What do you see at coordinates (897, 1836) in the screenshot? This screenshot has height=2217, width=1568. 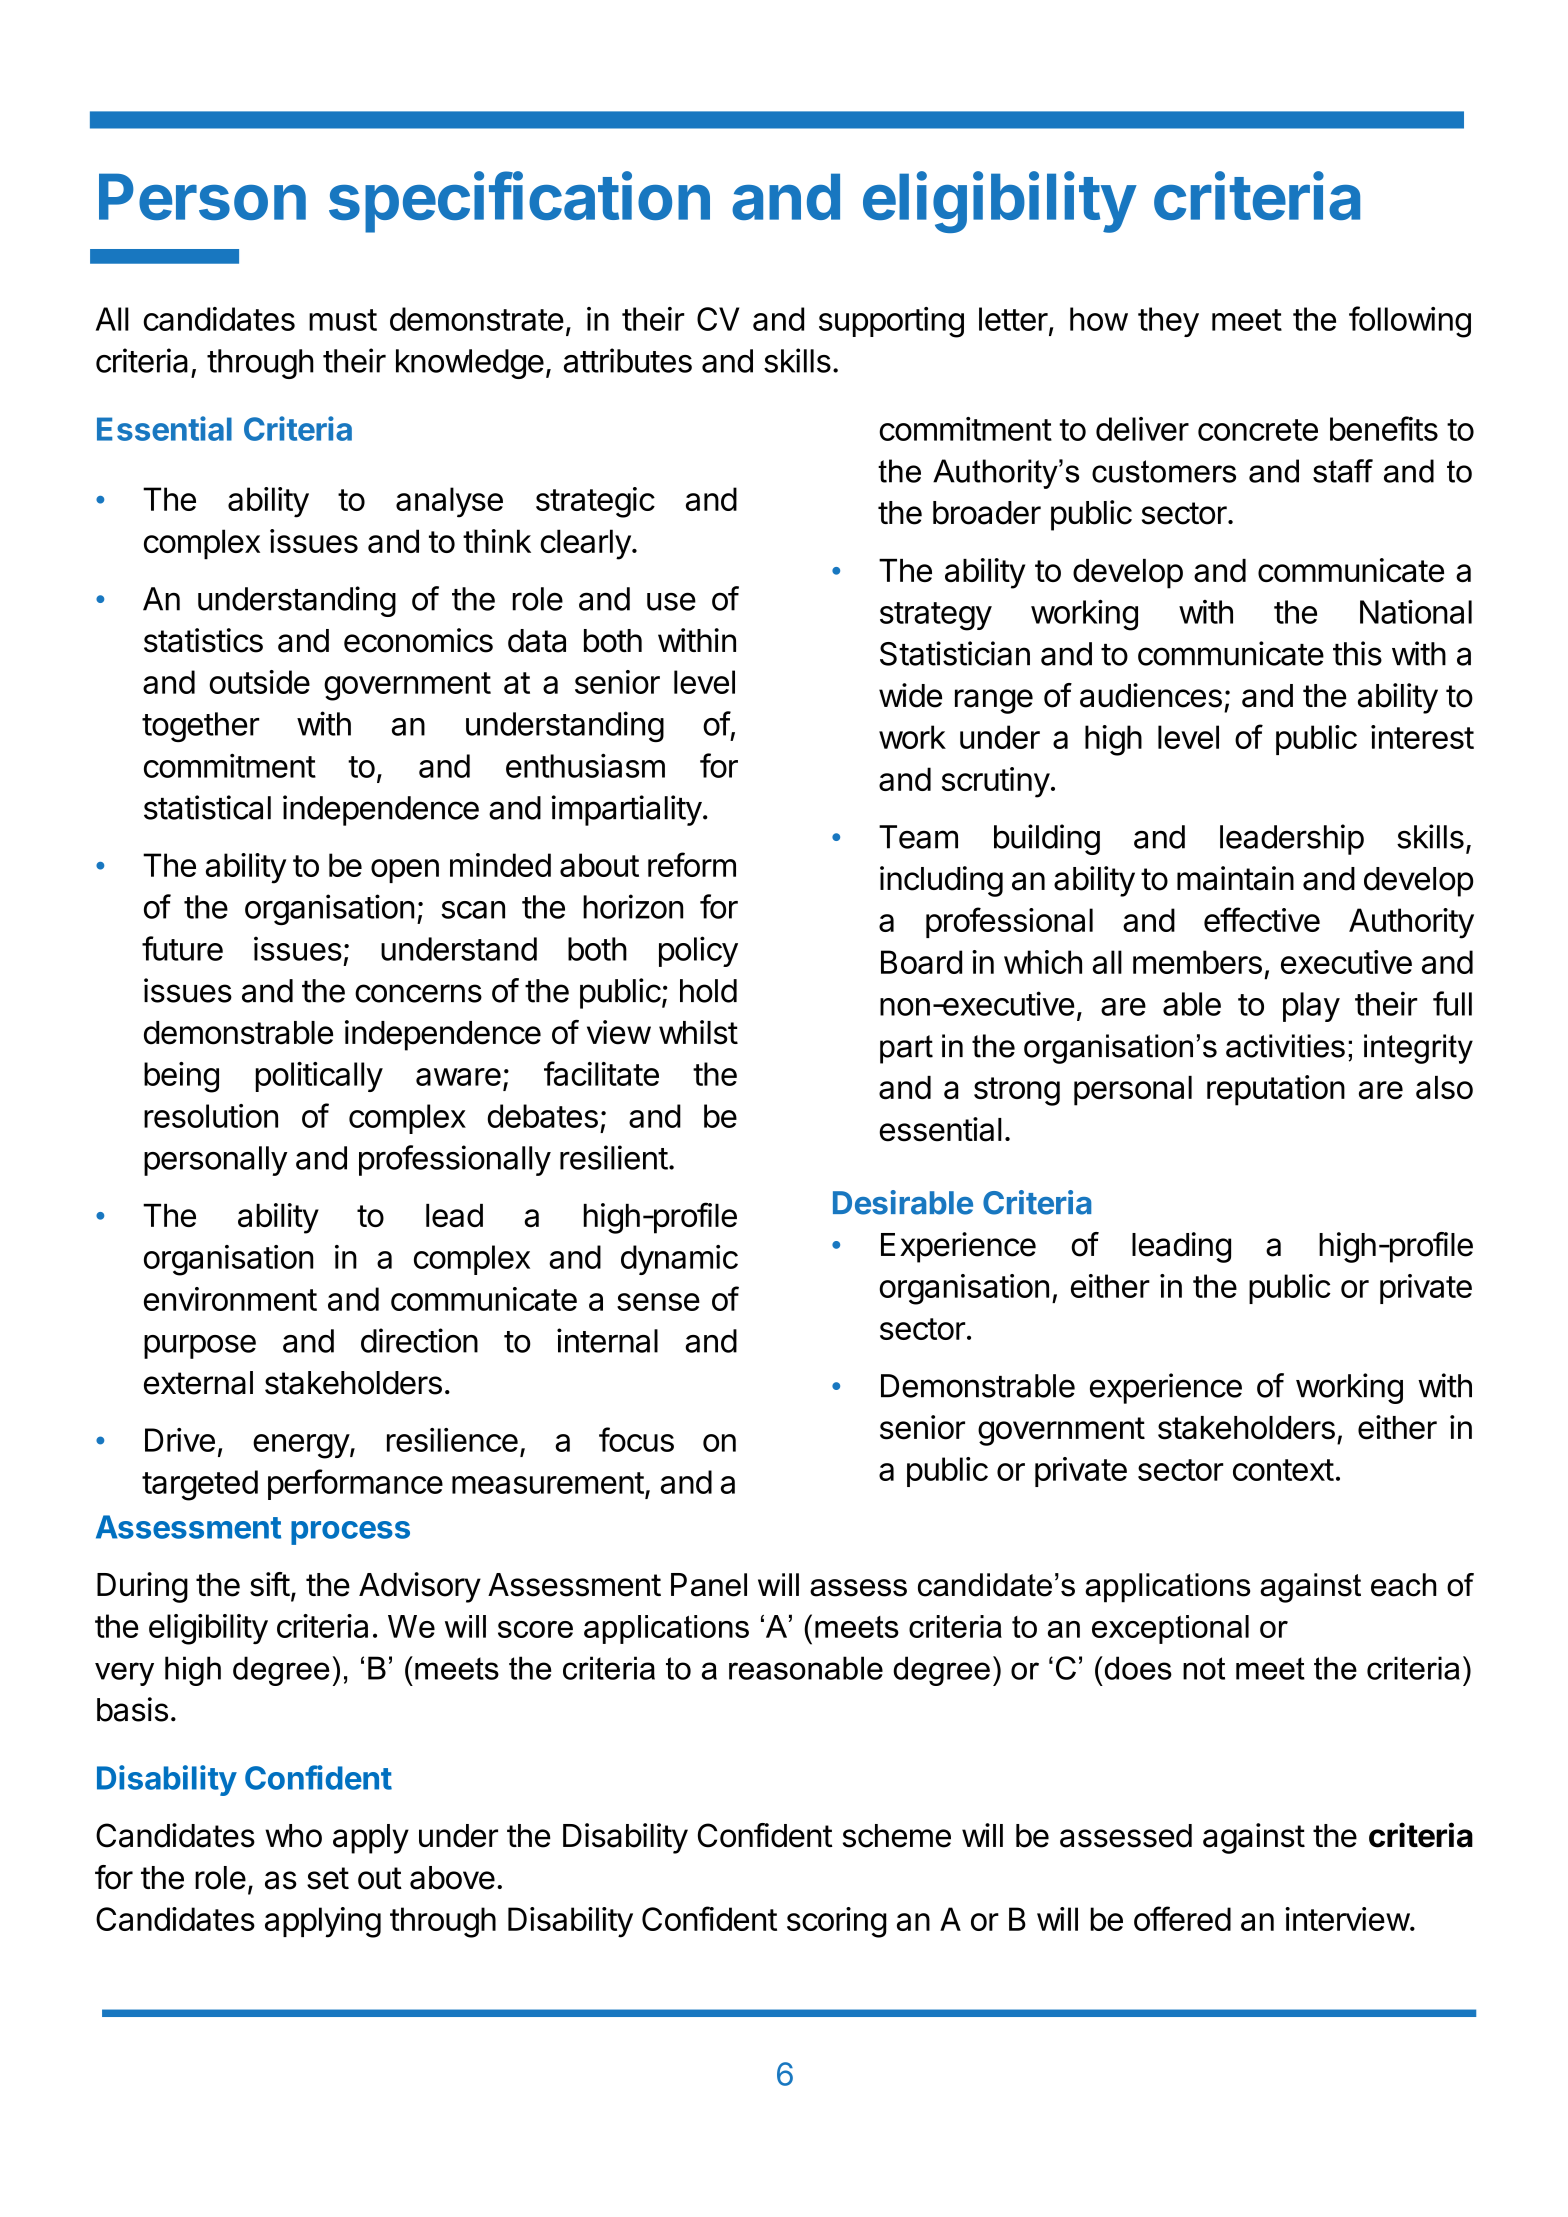 I see `scheme` at bounding box center [897, 1836].
